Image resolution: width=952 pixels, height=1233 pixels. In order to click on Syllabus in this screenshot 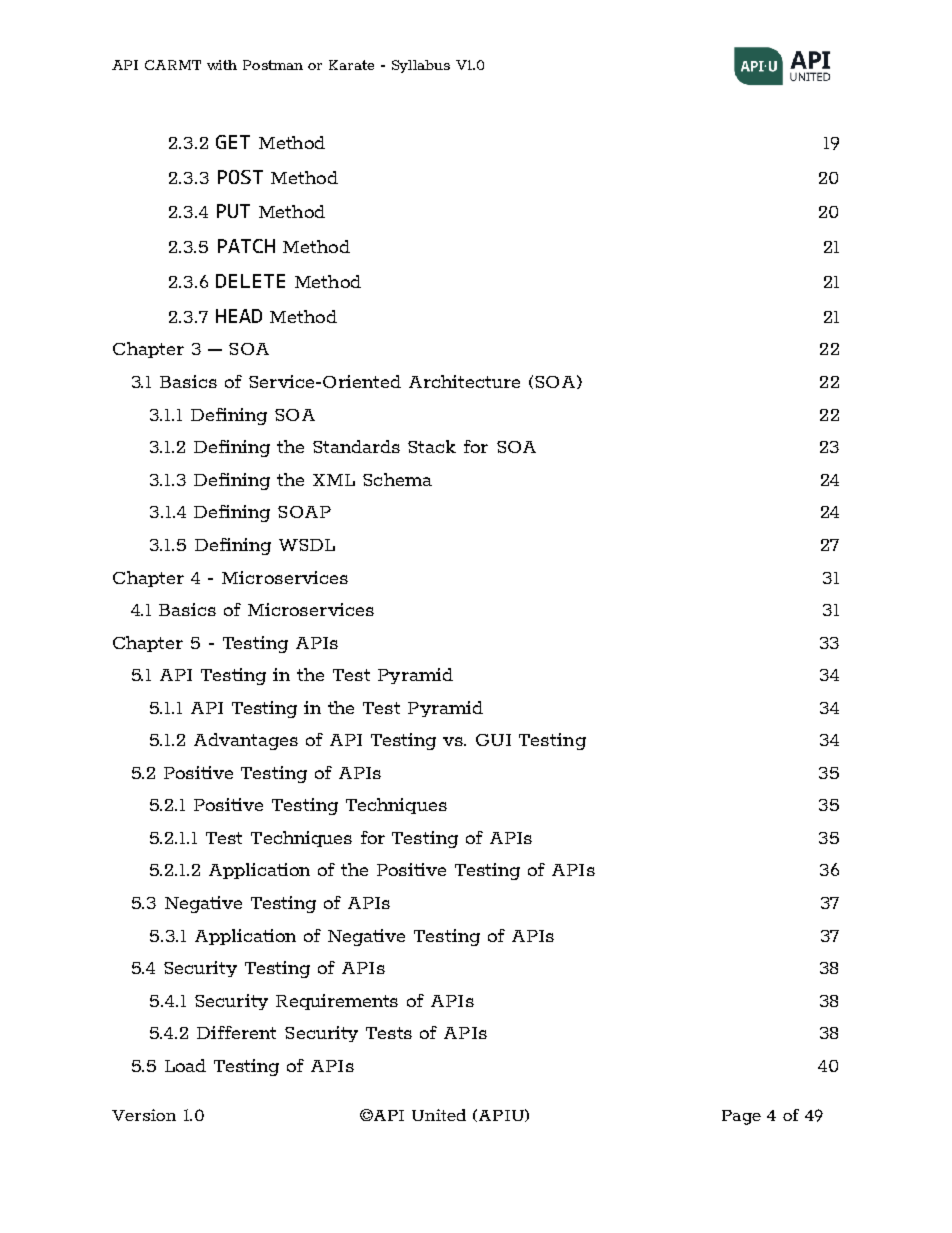, I will do `click(421, 66)`.
